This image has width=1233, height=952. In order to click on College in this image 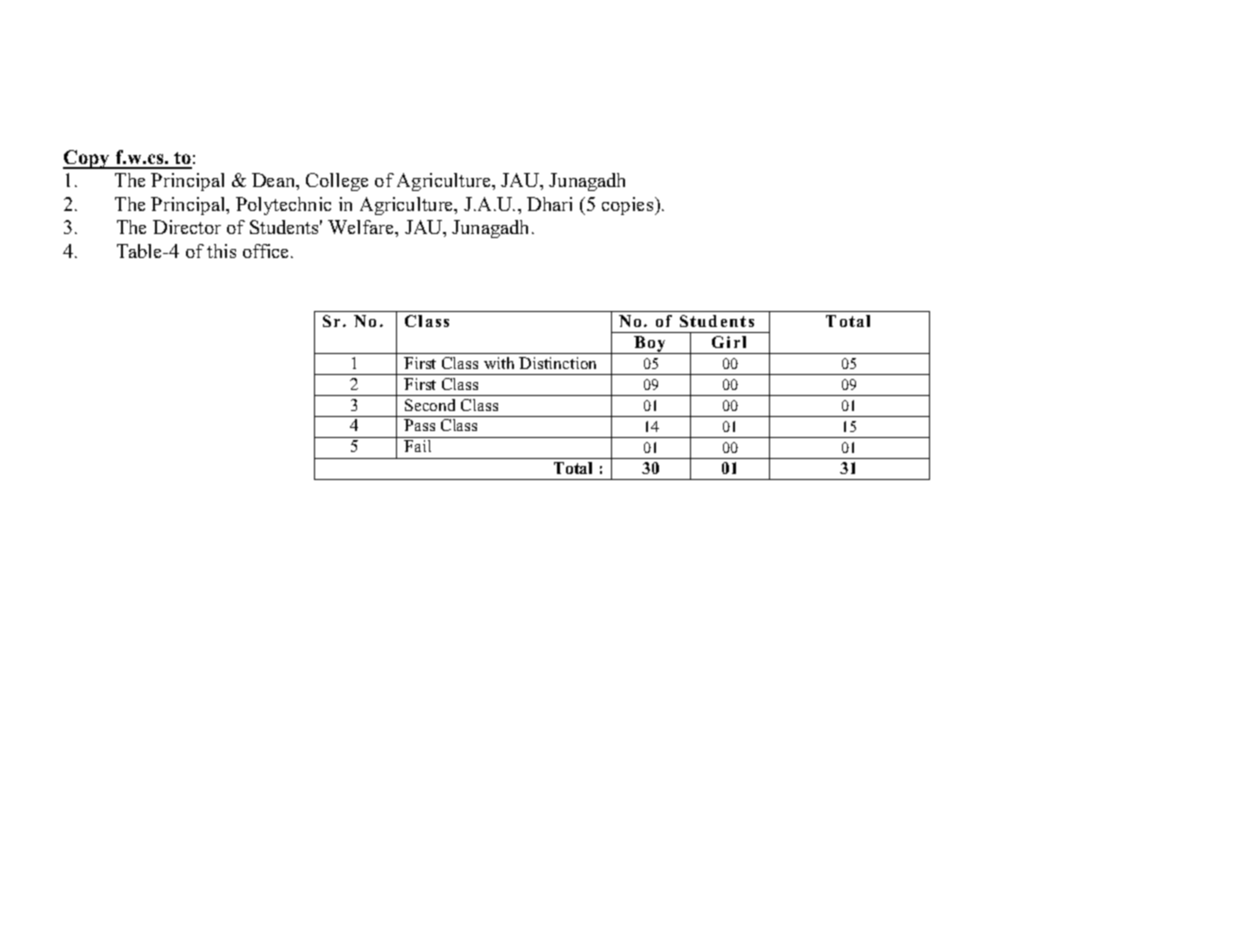, I will do `click(337, 182)`.
